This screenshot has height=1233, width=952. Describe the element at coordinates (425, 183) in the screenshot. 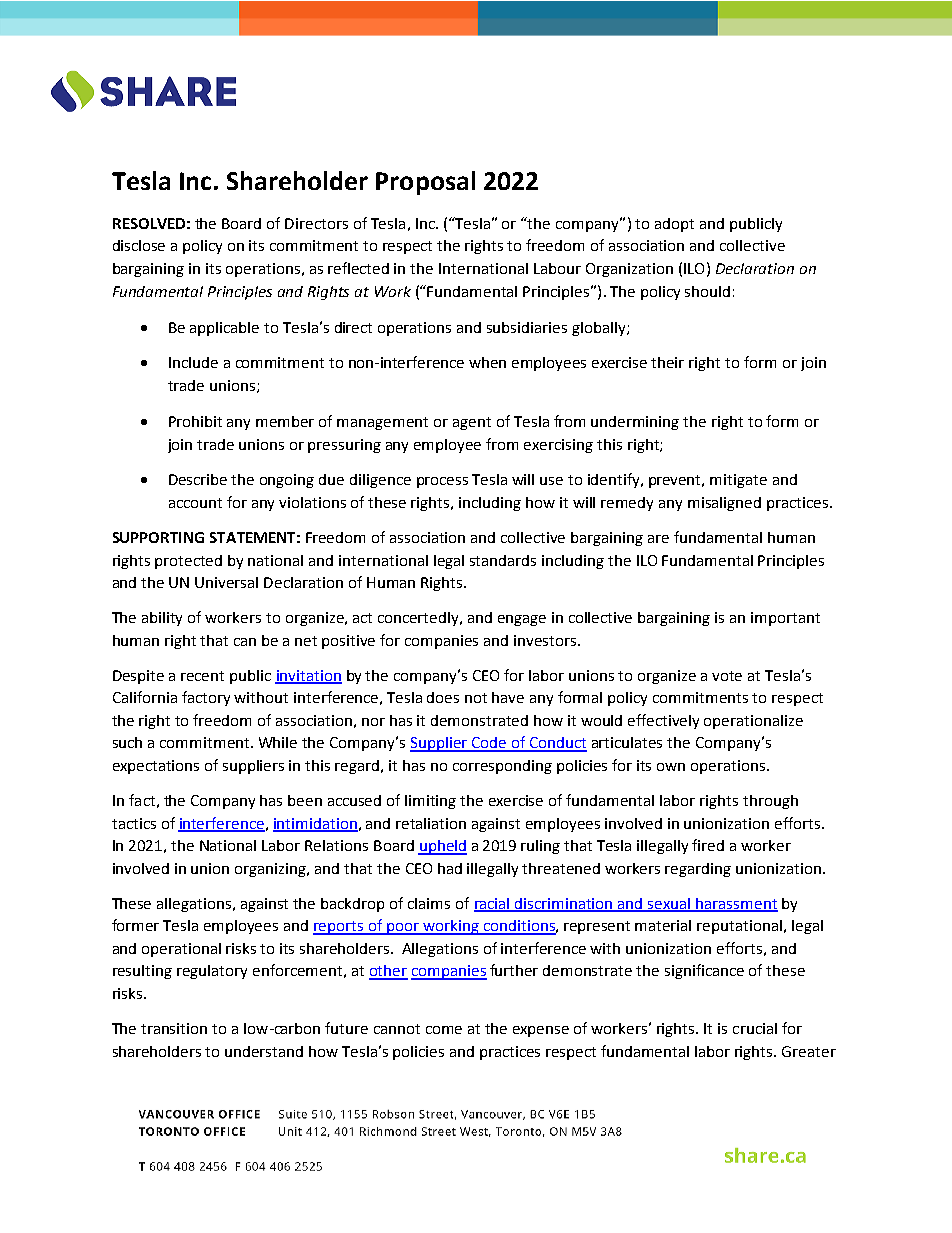

I see `Proposal` at that location.
